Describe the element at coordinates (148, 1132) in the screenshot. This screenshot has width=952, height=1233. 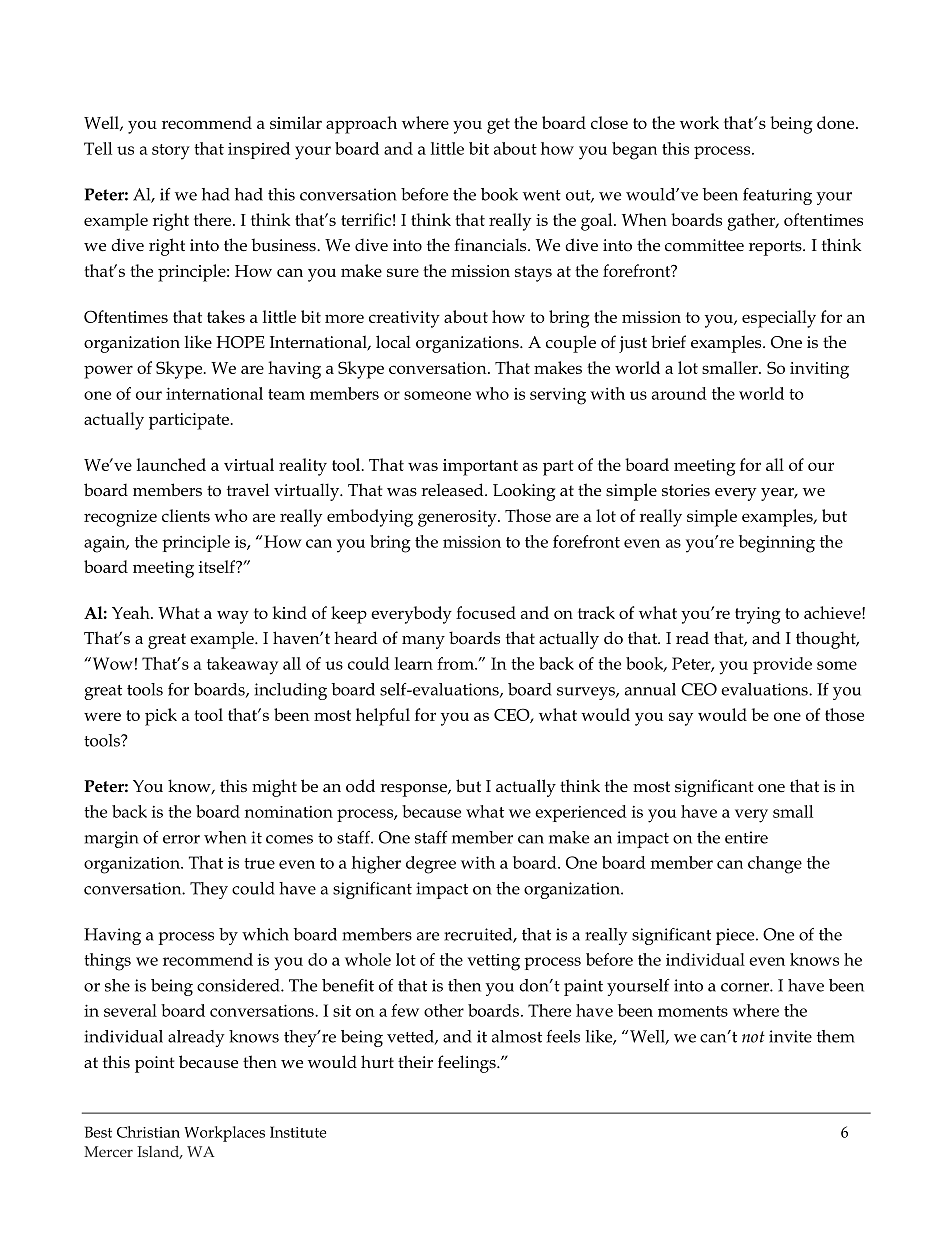
I see `Christian` at that location.
